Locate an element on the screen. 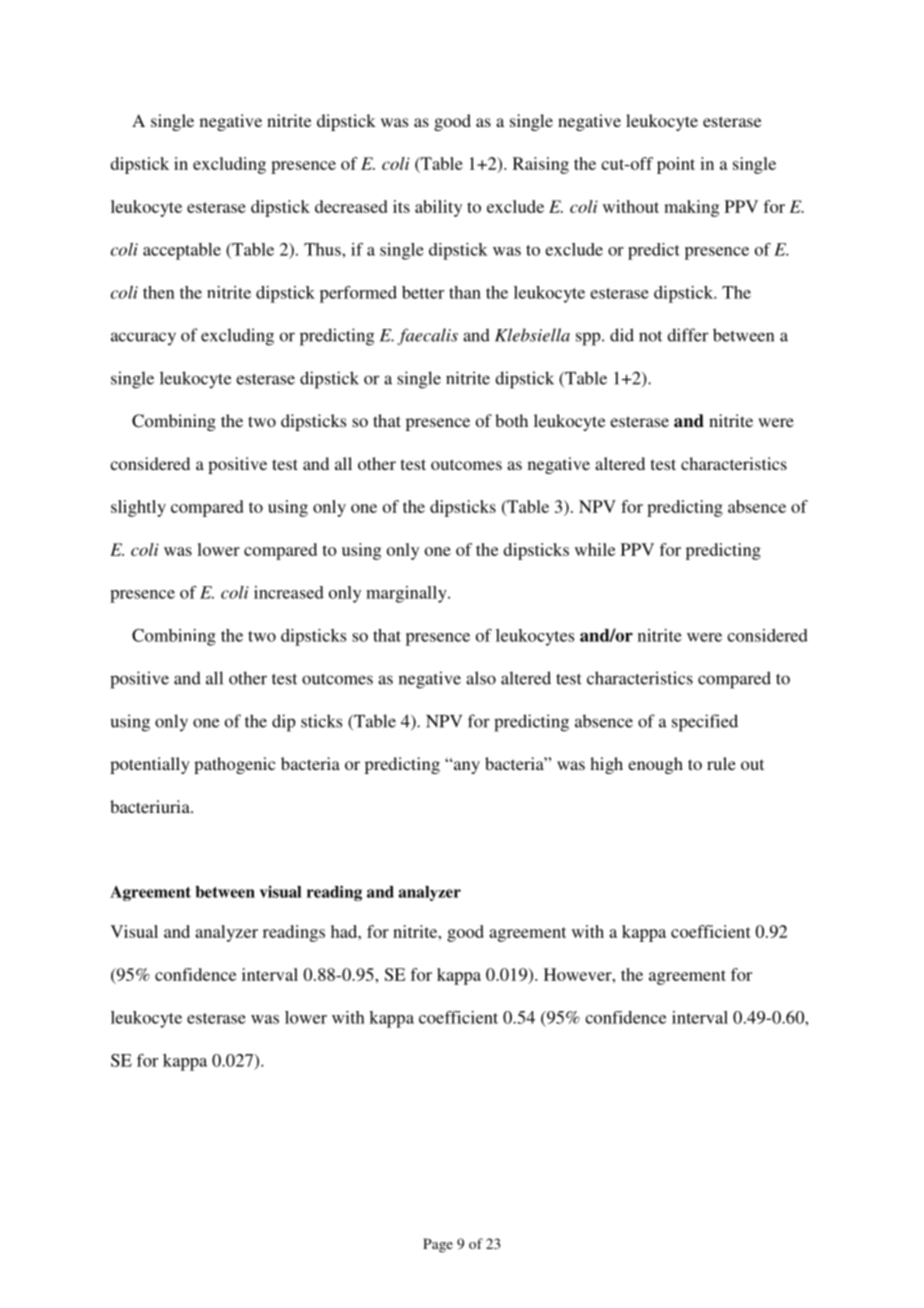 This screenshot has height=1308, width=924. making is located at coordinates (691, 208).
